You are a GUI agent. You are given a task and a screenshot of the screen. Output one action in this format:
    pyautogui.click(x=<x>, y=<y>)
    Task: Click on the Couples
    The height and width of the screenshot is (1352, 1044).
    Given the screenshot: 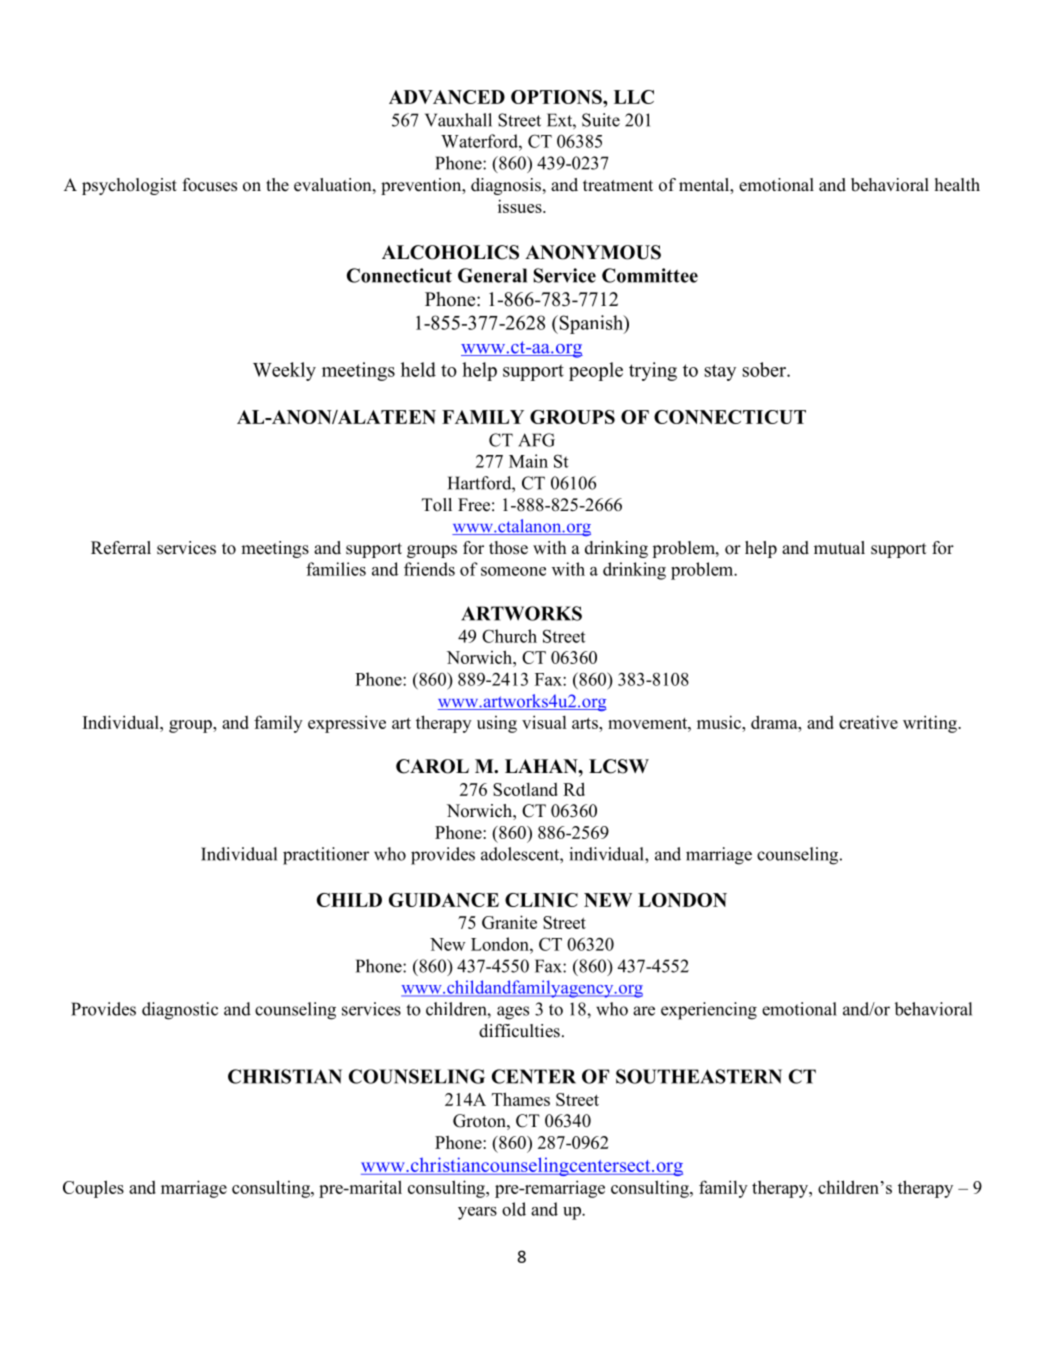 What is the action you would take?
    pyautogui.click(x=93, y=1189)
